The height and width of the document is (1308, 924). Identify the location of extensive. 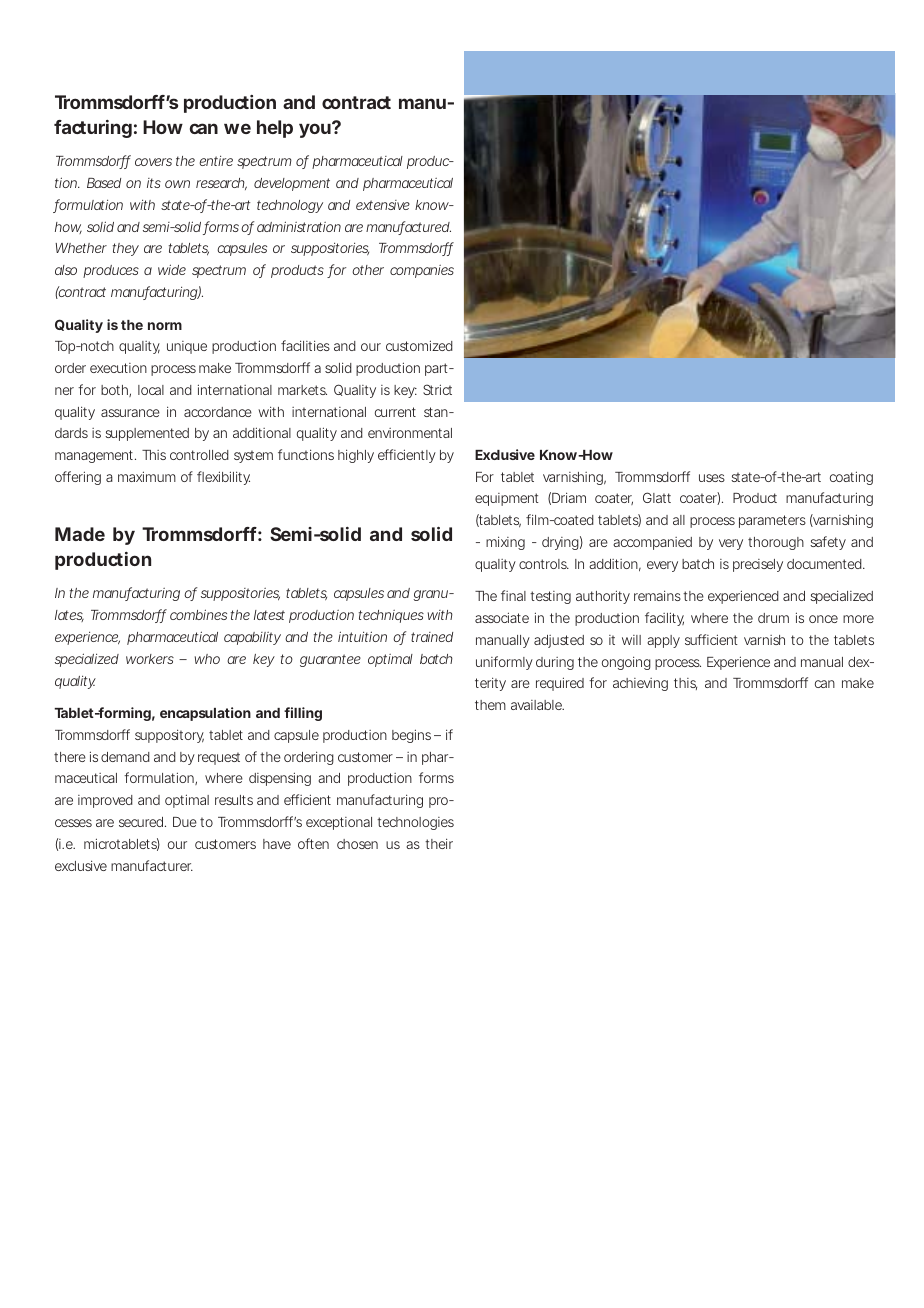
(383, 205).
